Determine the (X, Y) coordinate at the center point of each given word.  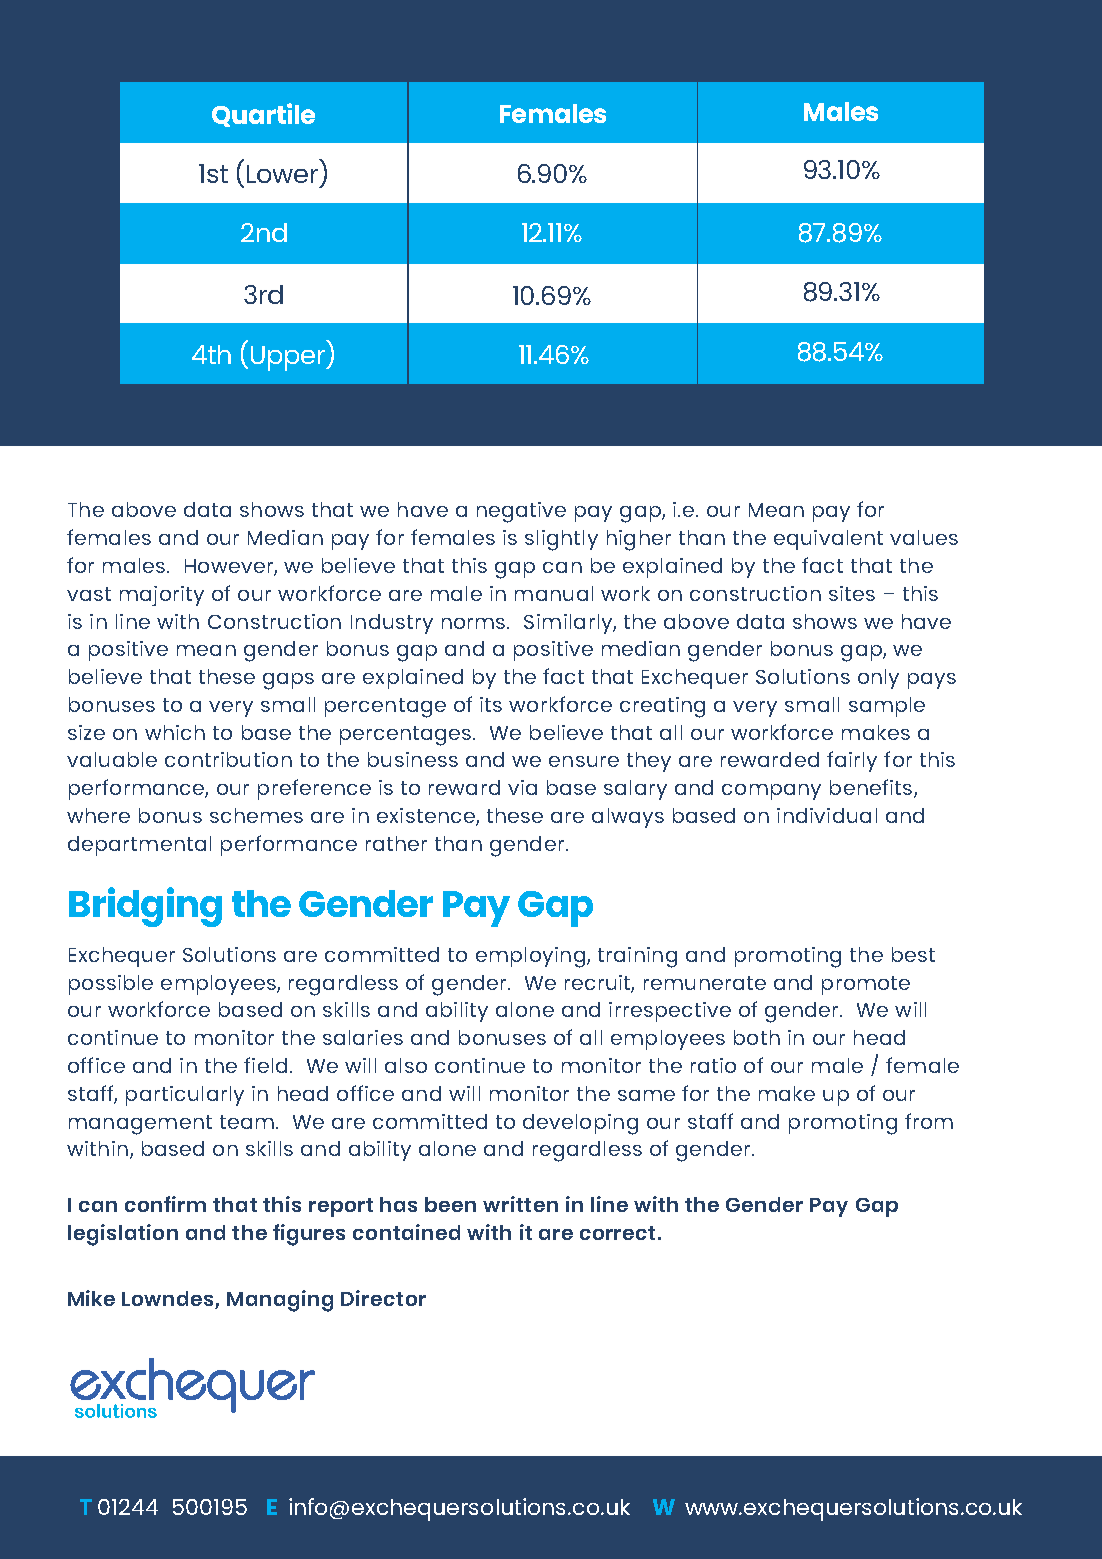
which (175, 732)
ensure (584, 761)
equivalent (828, 540)
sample (887, 707)
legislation (123, 1235)
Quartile (263, 115)
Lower (282, 174)
